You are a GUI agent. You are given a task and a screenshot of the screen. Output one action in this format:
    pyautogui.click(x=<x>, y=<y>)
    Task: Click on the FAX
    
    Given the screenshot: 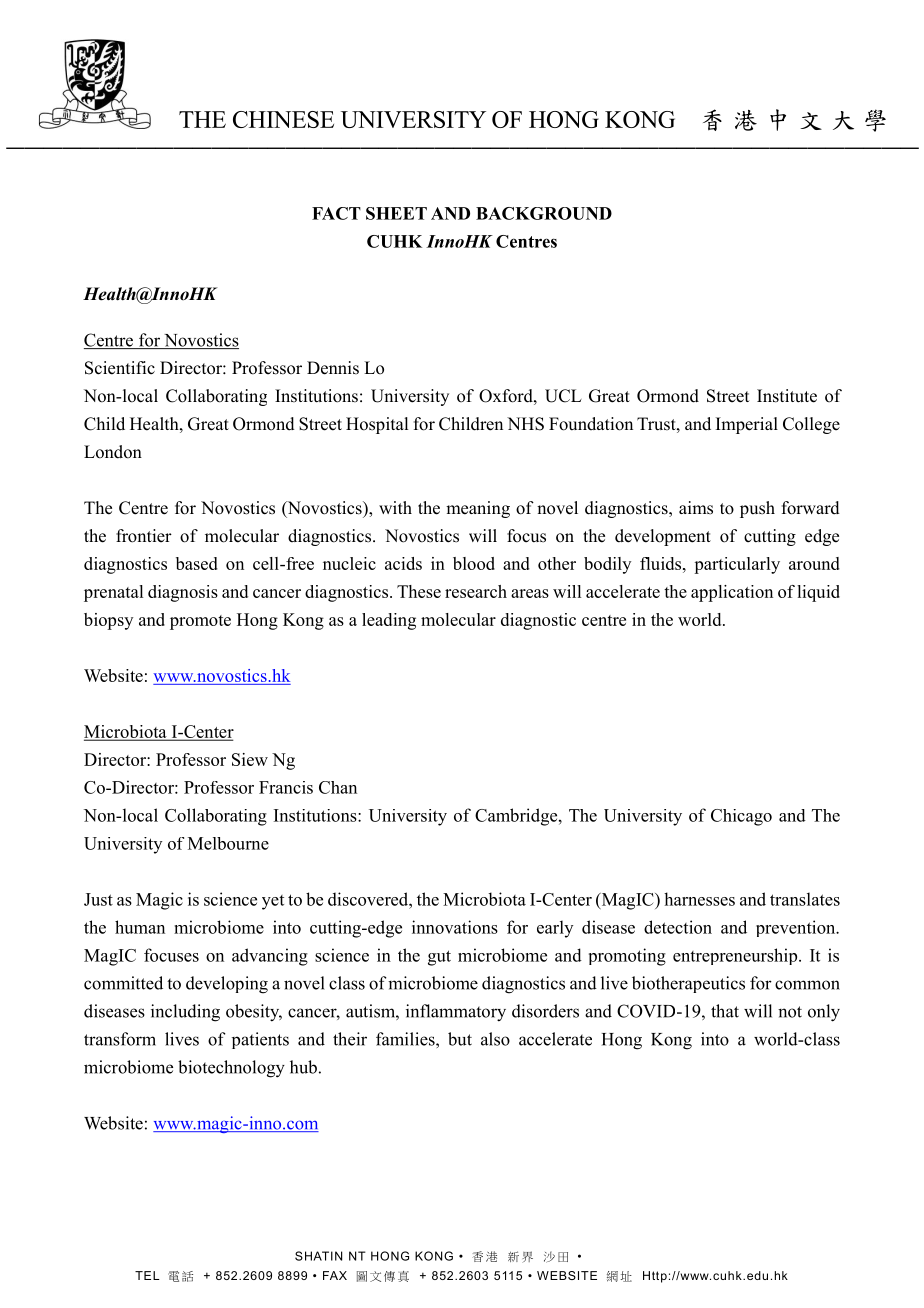 What is the action you would take?
    pyautogui.click(x=335, y=1275)
